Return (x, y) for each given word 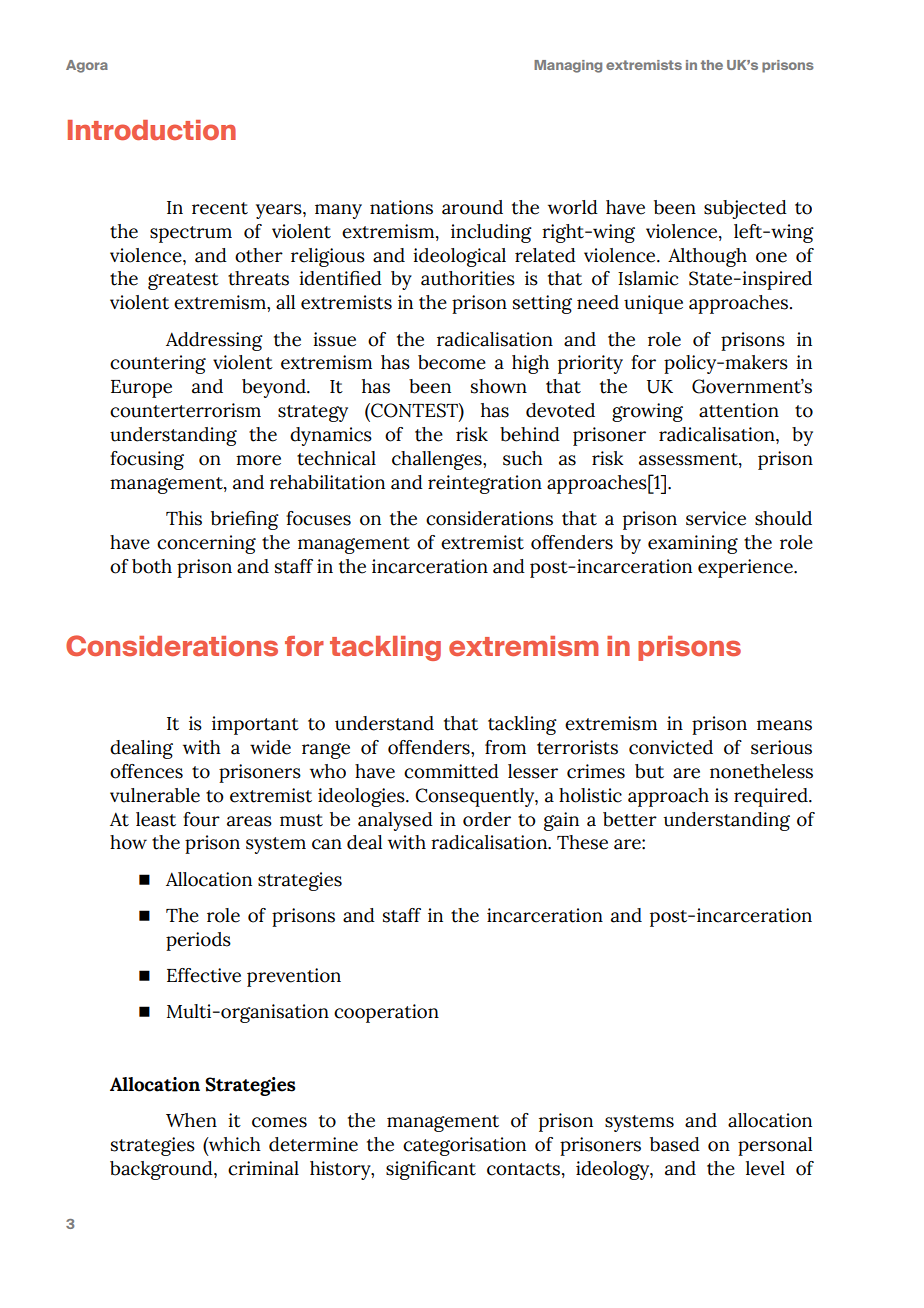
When (191, 1120)
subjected (745, 209)
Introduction (152, 130)
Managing (568, 66)
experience (746, 568)
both (152, 566)
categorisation (464, 1146)
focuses (318, 518)
